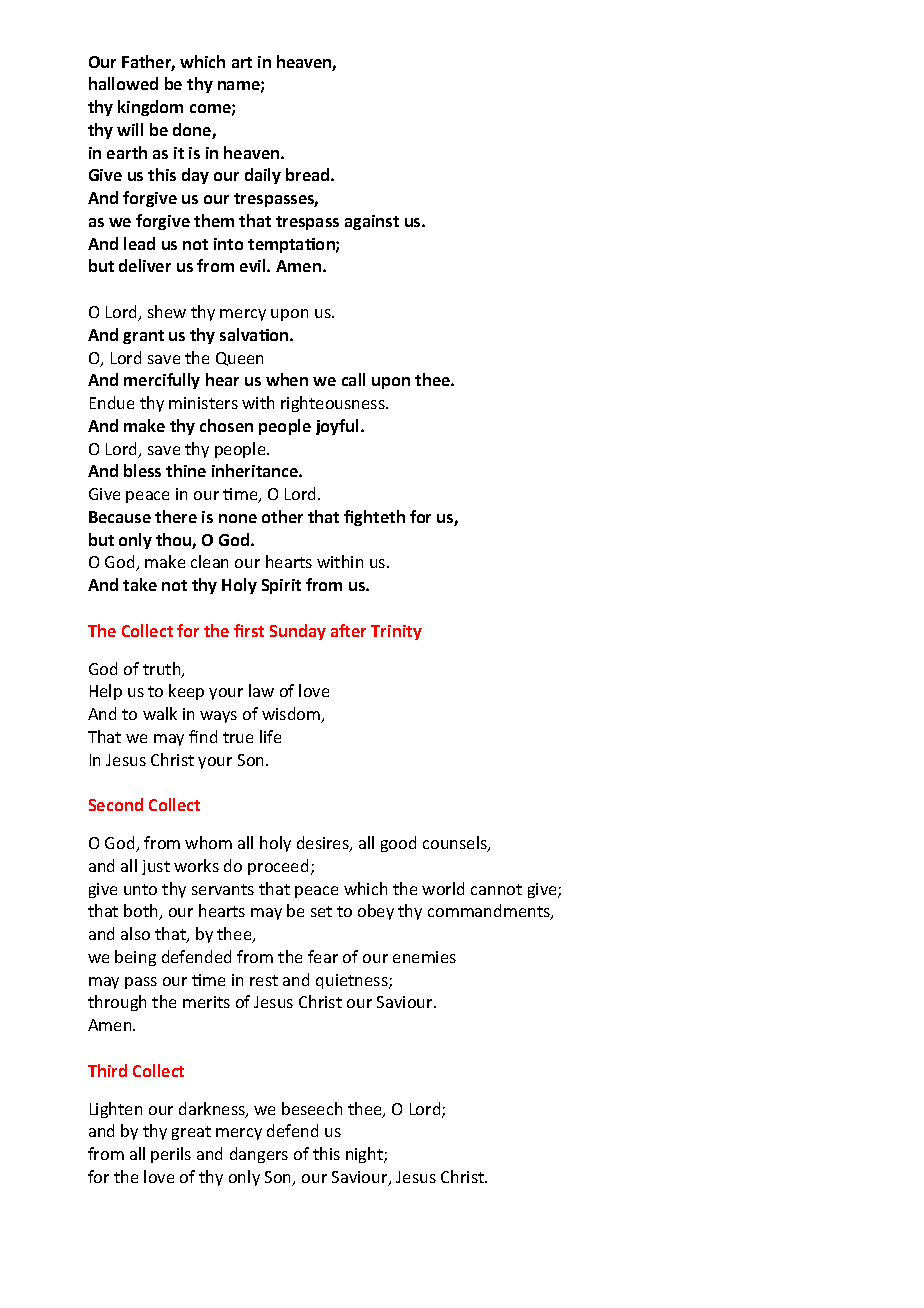  I want to click on desires, so click(324, 844).
